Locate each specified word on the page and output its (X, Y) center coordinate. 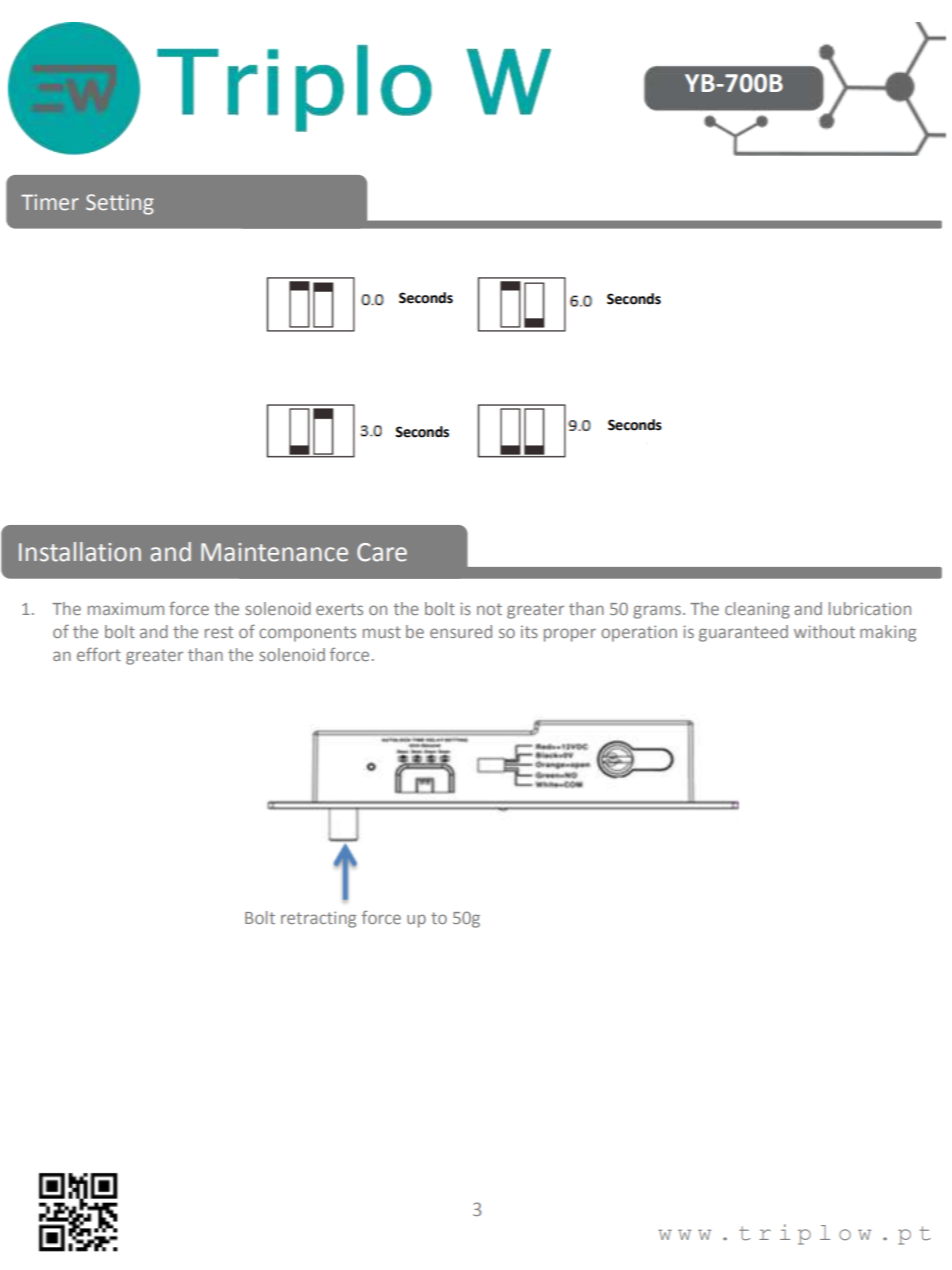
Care (382, 552)
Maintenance (274, 552)
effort (99, 654)
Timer (50, 202)
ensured (461, 631)
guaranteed (743, 633)
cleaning (757, 610)
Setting (120, 204)
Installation (80, 552)
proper (570, 635)
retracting (318, 919)
